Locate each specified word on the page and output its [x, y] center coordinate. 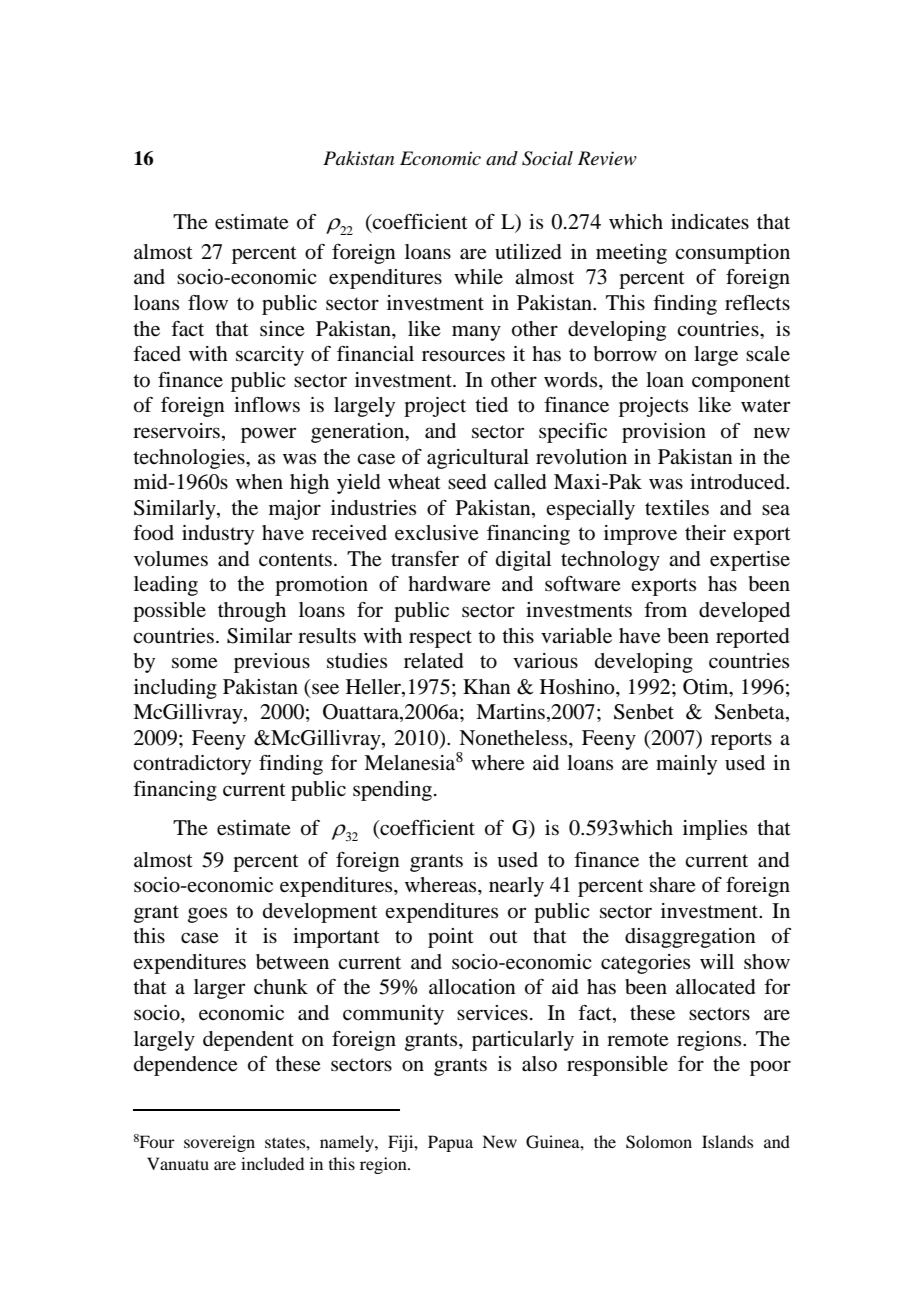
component [741, 383]
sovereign [219, 1143]
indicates [710, 222]
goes [207, 915]
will [717, 961]
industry [218, 535]
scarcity [270, 356]
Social [547, 158]
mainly [686, 765]
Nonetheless [514, 738]
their [705, 532]
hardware [449, 584]
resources [463, 356]
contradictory [192, 765]
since [282, 329]
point [451, 938]
